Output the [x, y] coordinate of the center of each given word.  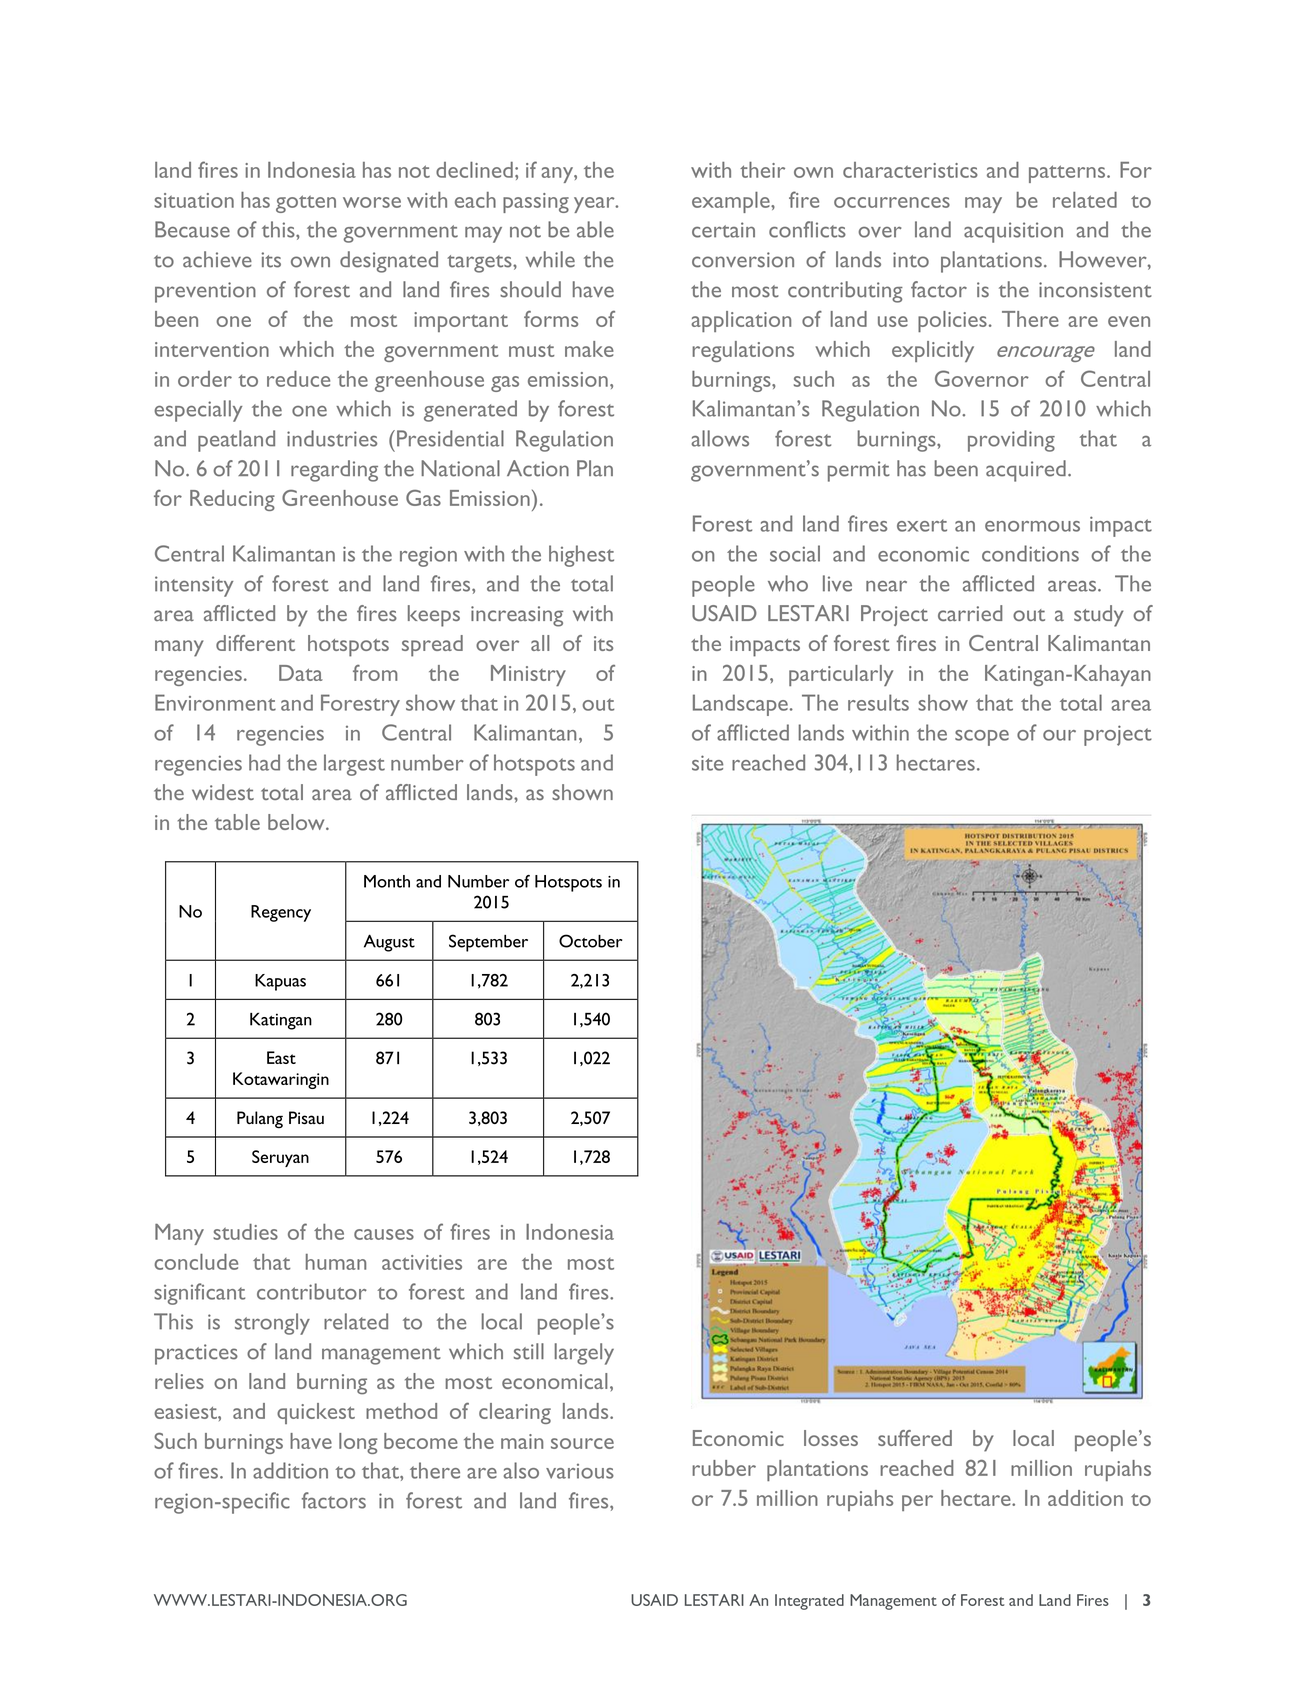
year [595, 205]
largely [584, 1354]
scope [982, 738]
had [264, 762]
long [358, 1443]
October [590, 941]
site [707, 763]
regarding [334, 471]
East [281, 1057]
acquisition [1013, 232]
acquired [1026, 471]
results [878, 702]
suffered [915, 1438]
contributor [312, 1291]
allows [720, 438]
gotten [306, 204]
